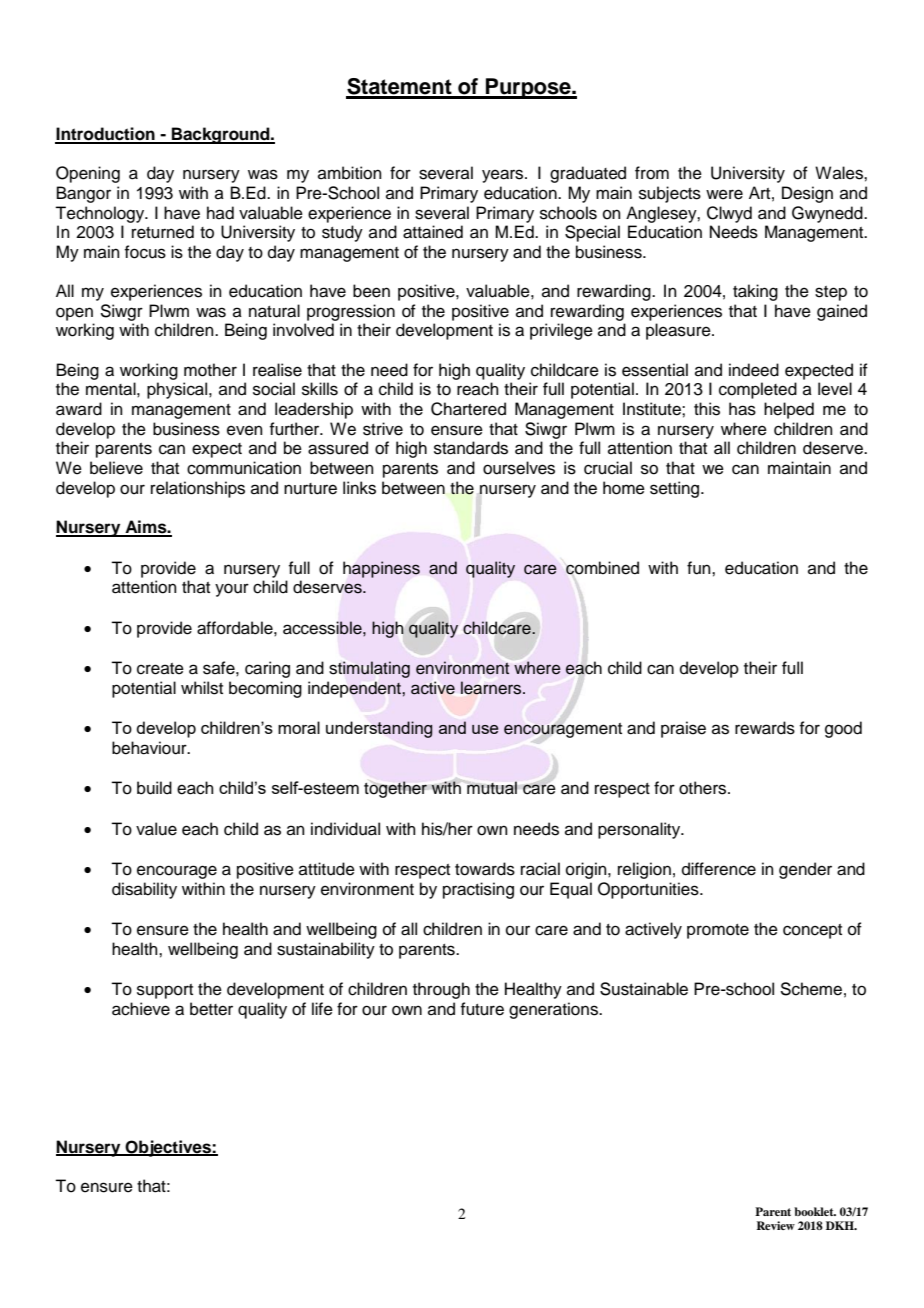  I want to click on difference, so click(719, 869).
